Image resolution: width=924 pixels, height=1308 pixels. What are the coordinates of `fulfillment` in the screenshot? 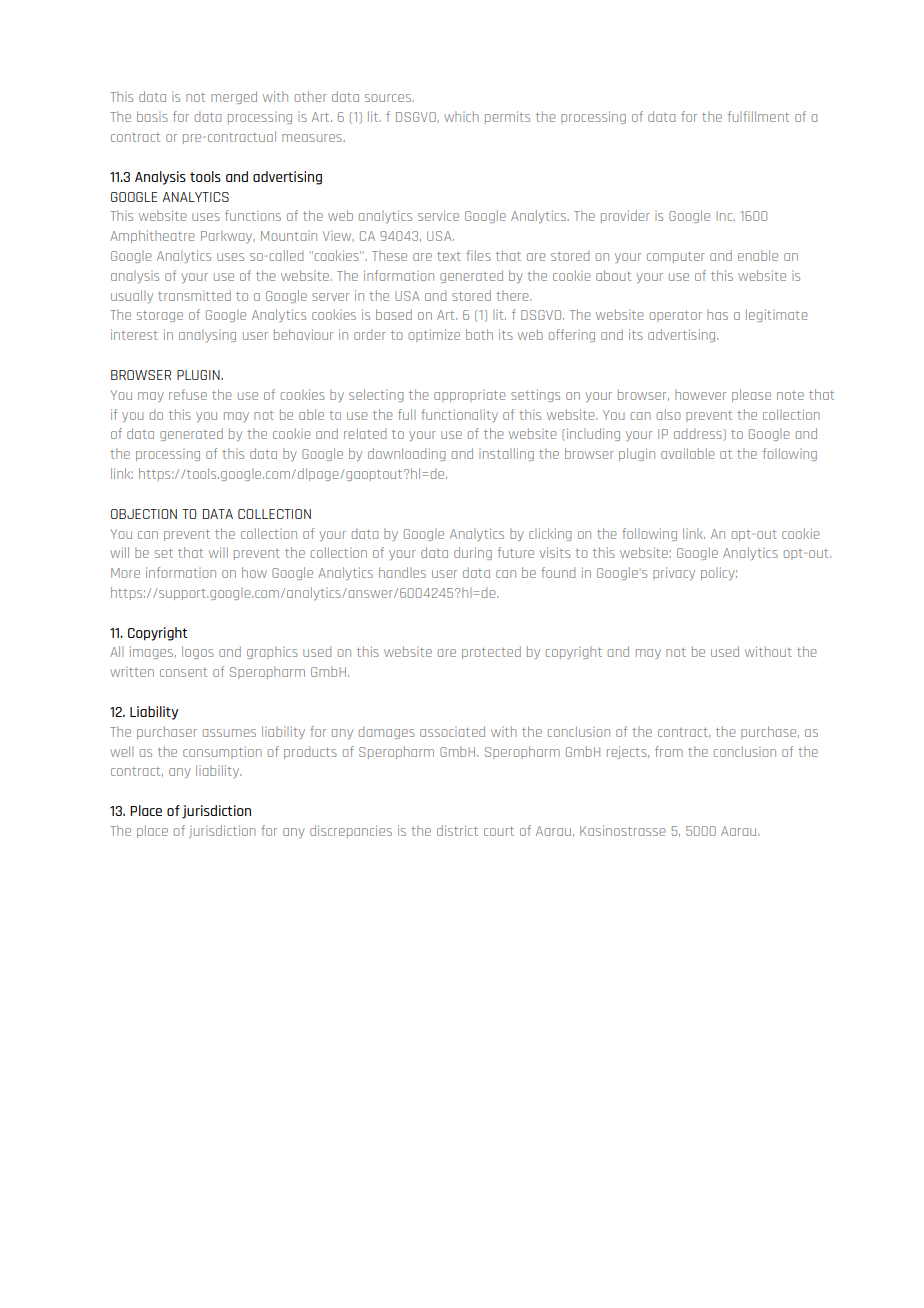 It's located at (758, 116).
